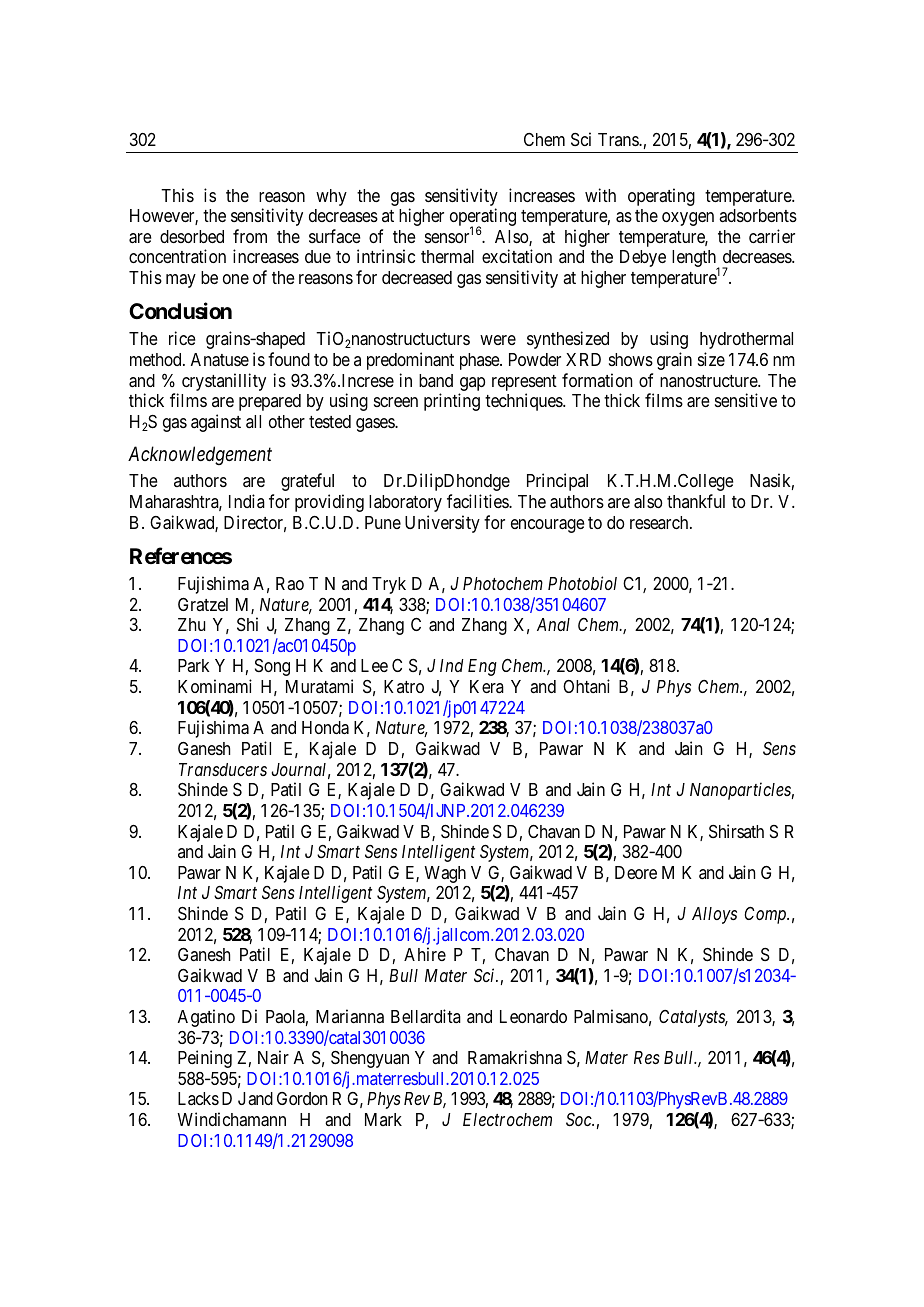  I want to click on thankful, so click(696, 501).
